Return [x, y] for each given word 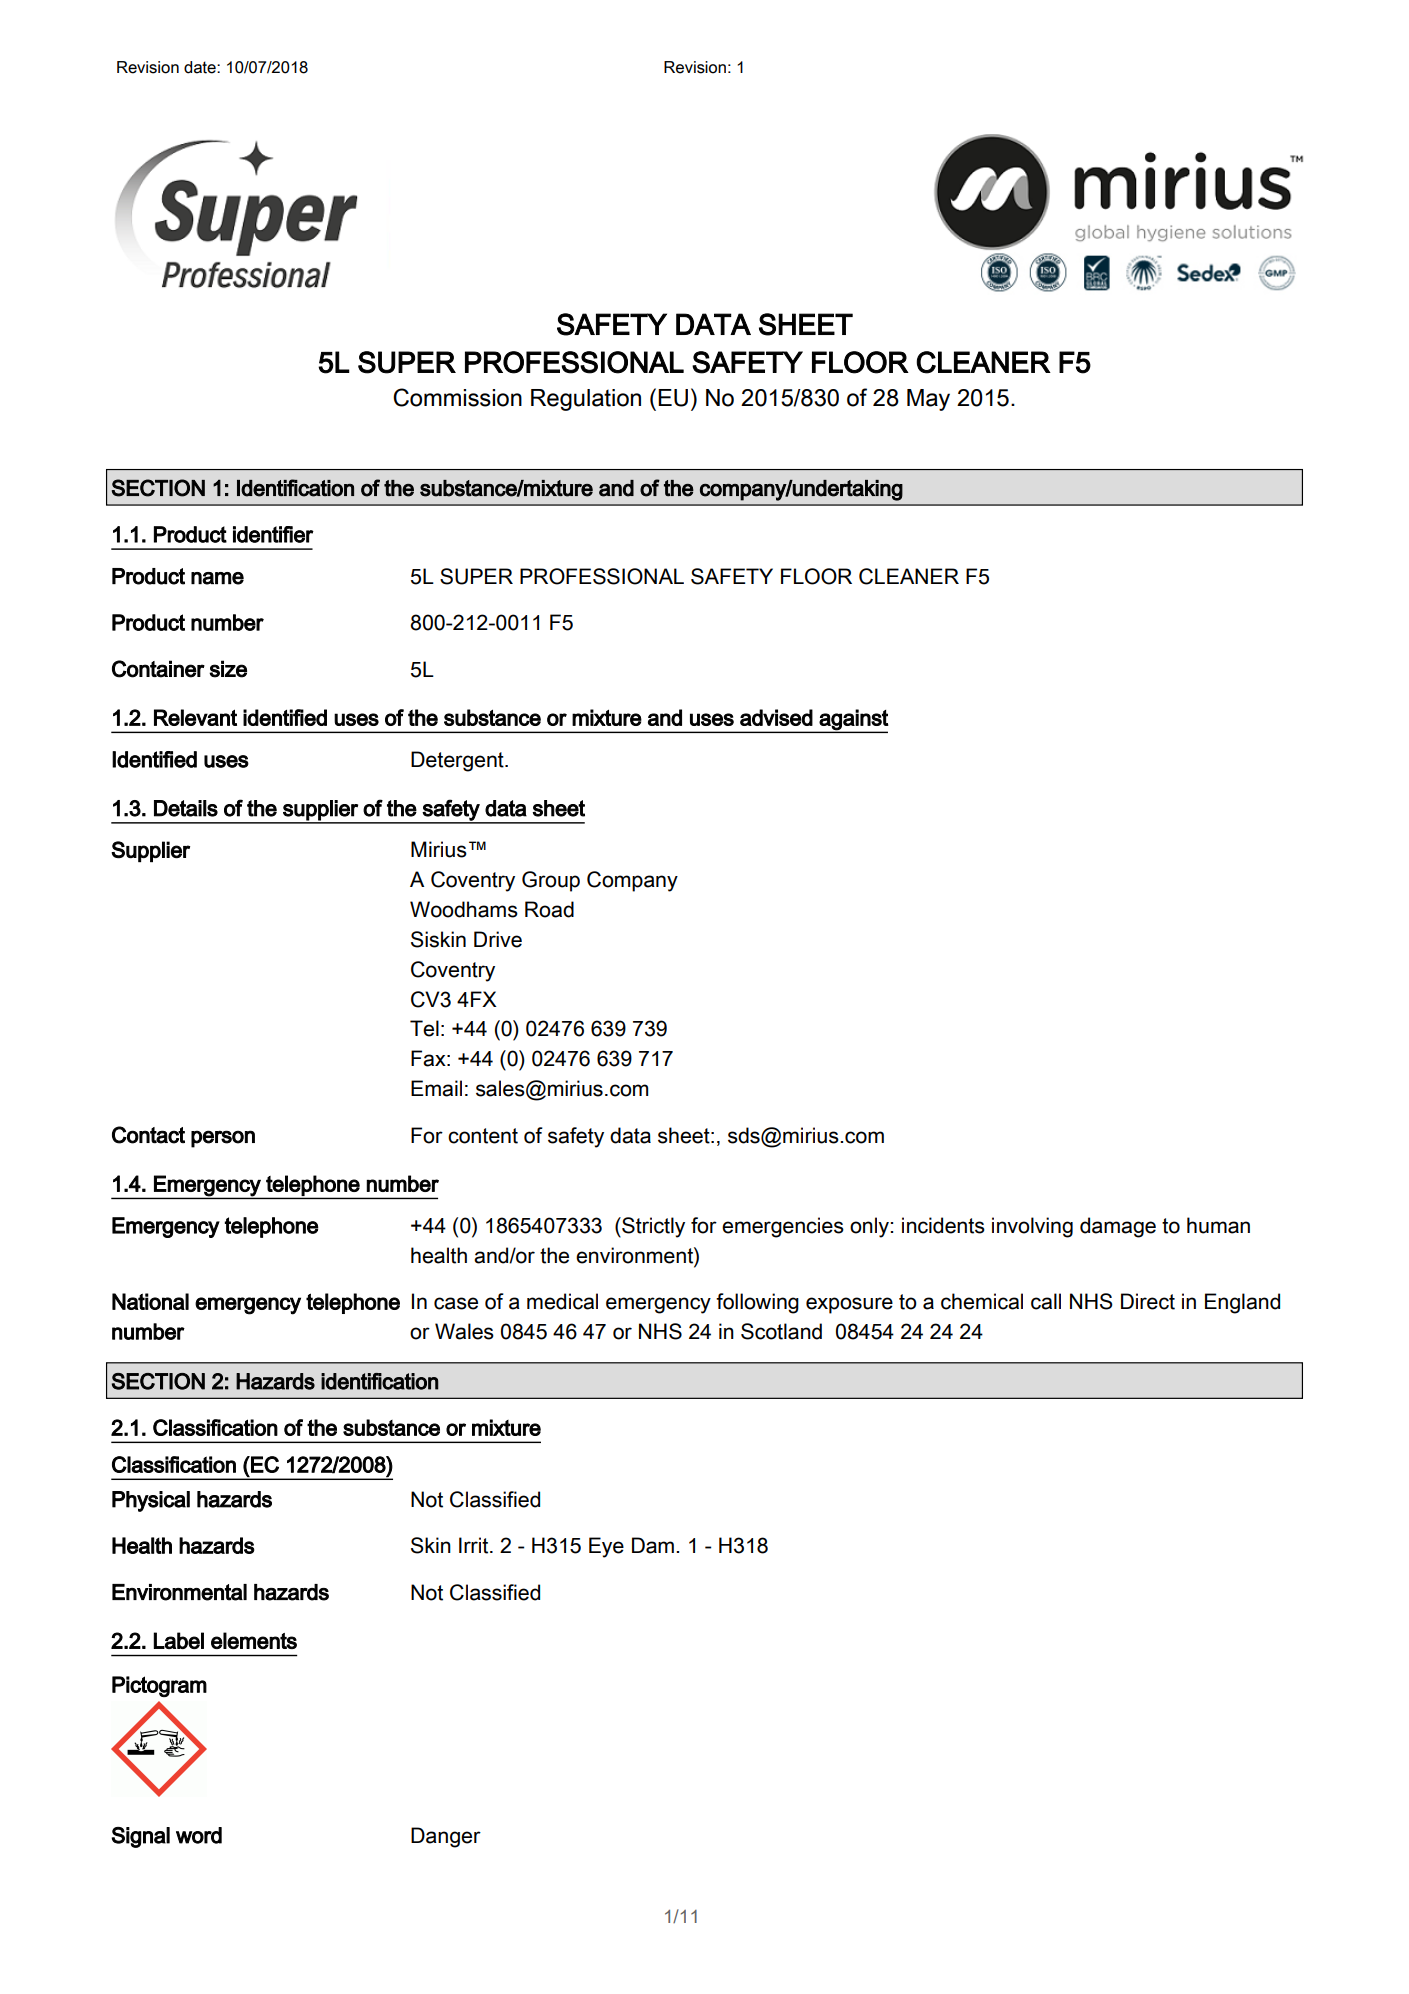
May [928, 400]
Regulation [586, 400]
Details [186, 808]
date [201, 67]
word [199, 1835]
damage [1118, 1227]
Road [549, 909]
